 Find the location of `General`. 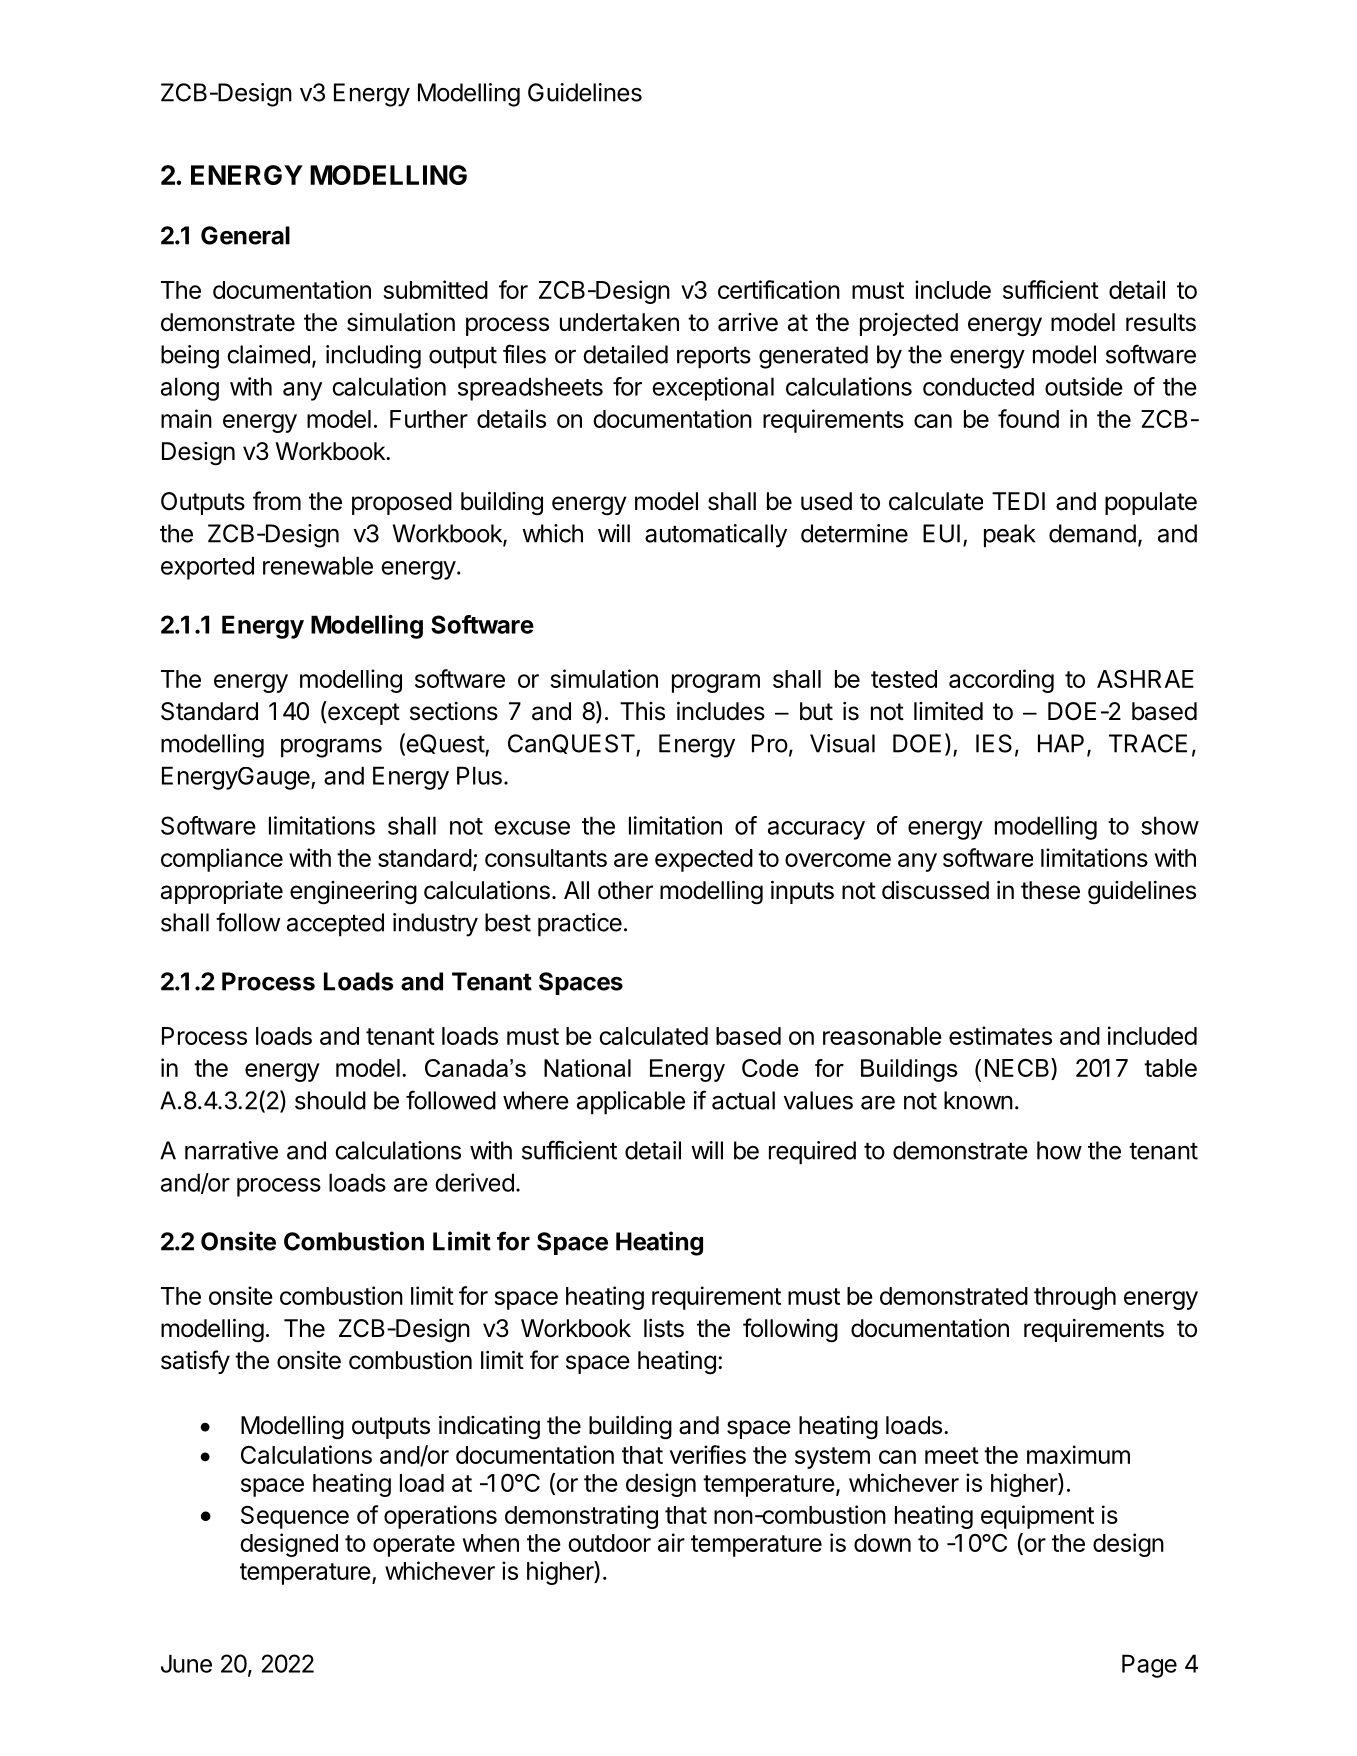

General is located at coordinates (245, 235).
